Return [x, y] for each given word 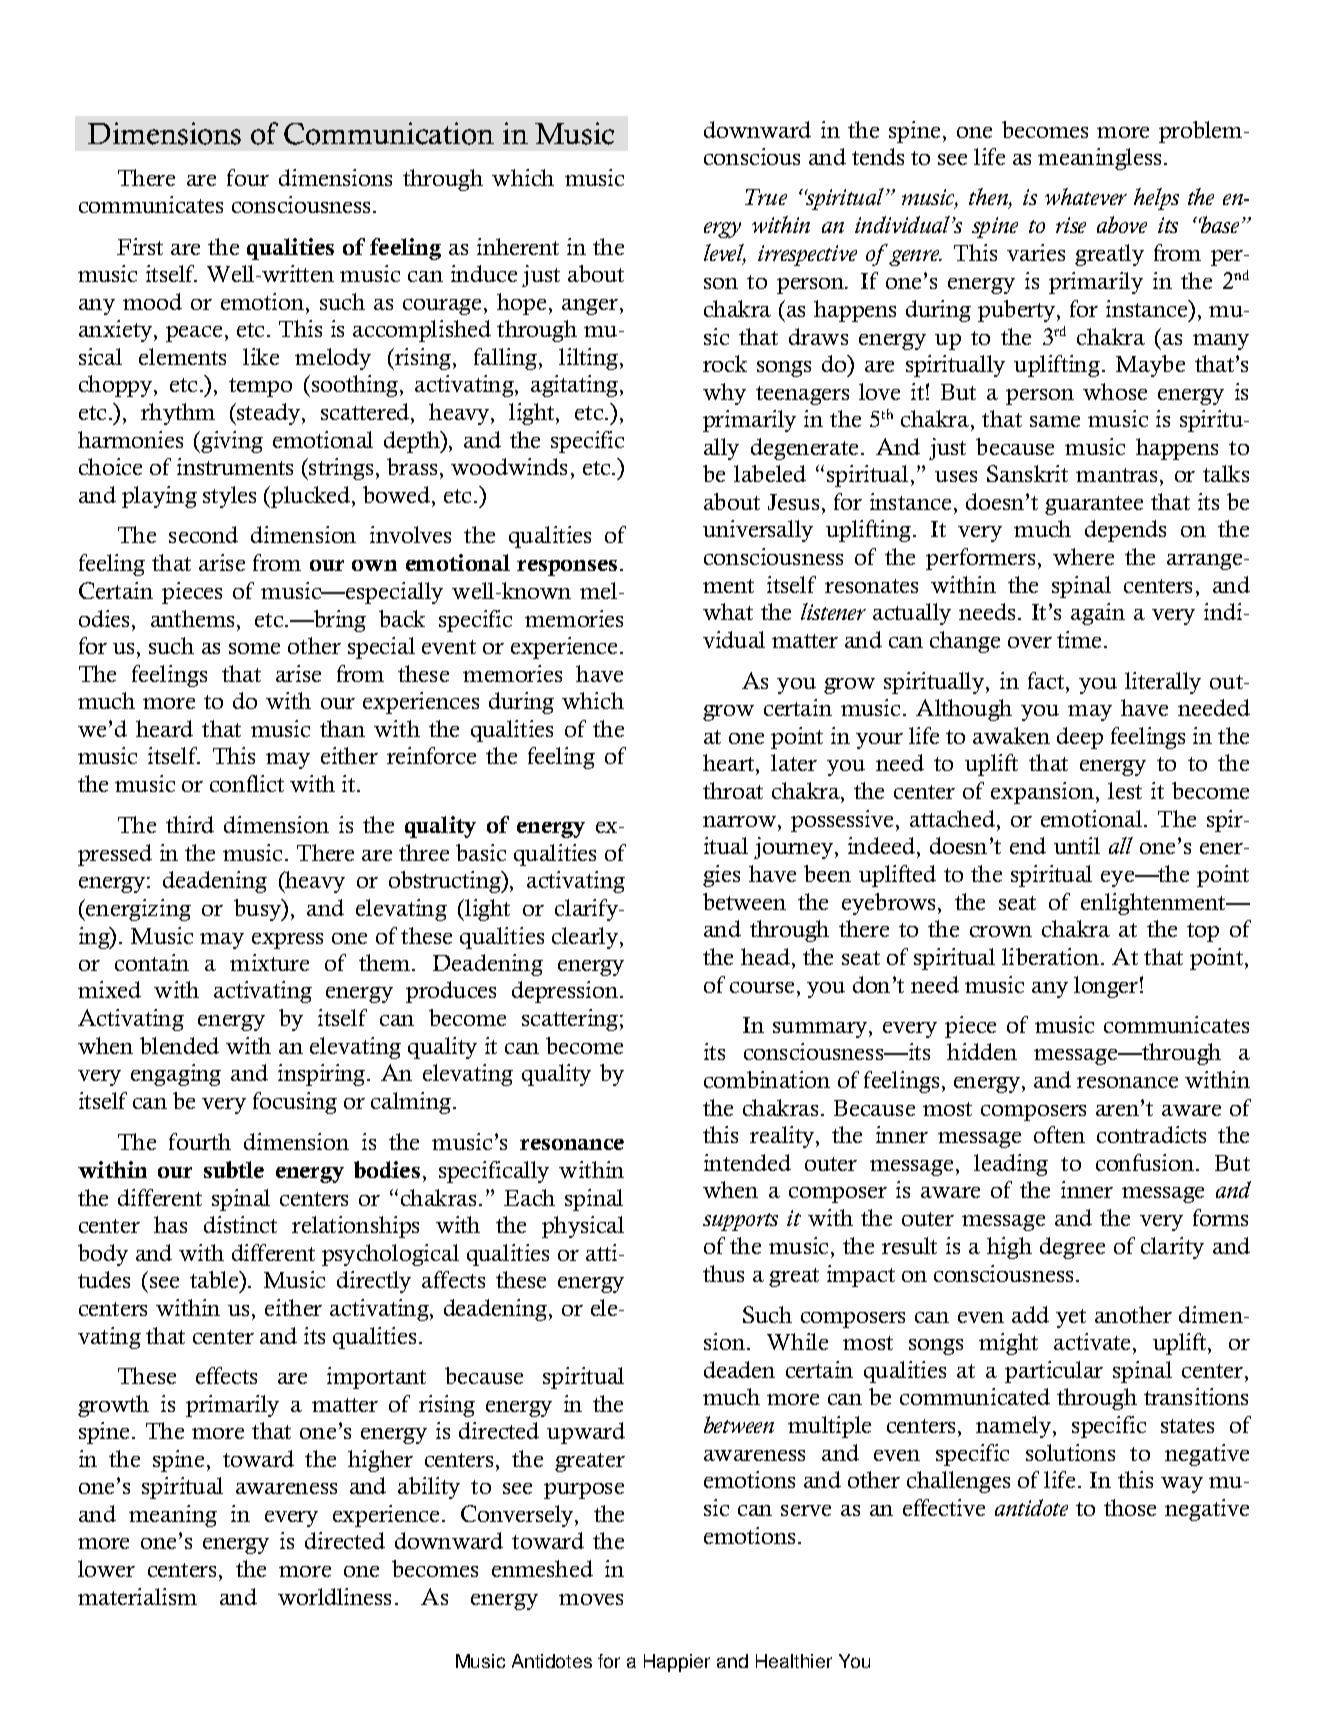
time [1079, 639]
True [766, 197]
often [1059, 1134]
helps [1156, 199]
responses [567, 568]
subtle [234, 1169]
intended [747, 1162]
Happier [677, 1663]
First [140, 246]
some [254, 648]
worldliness [334, 1596]
